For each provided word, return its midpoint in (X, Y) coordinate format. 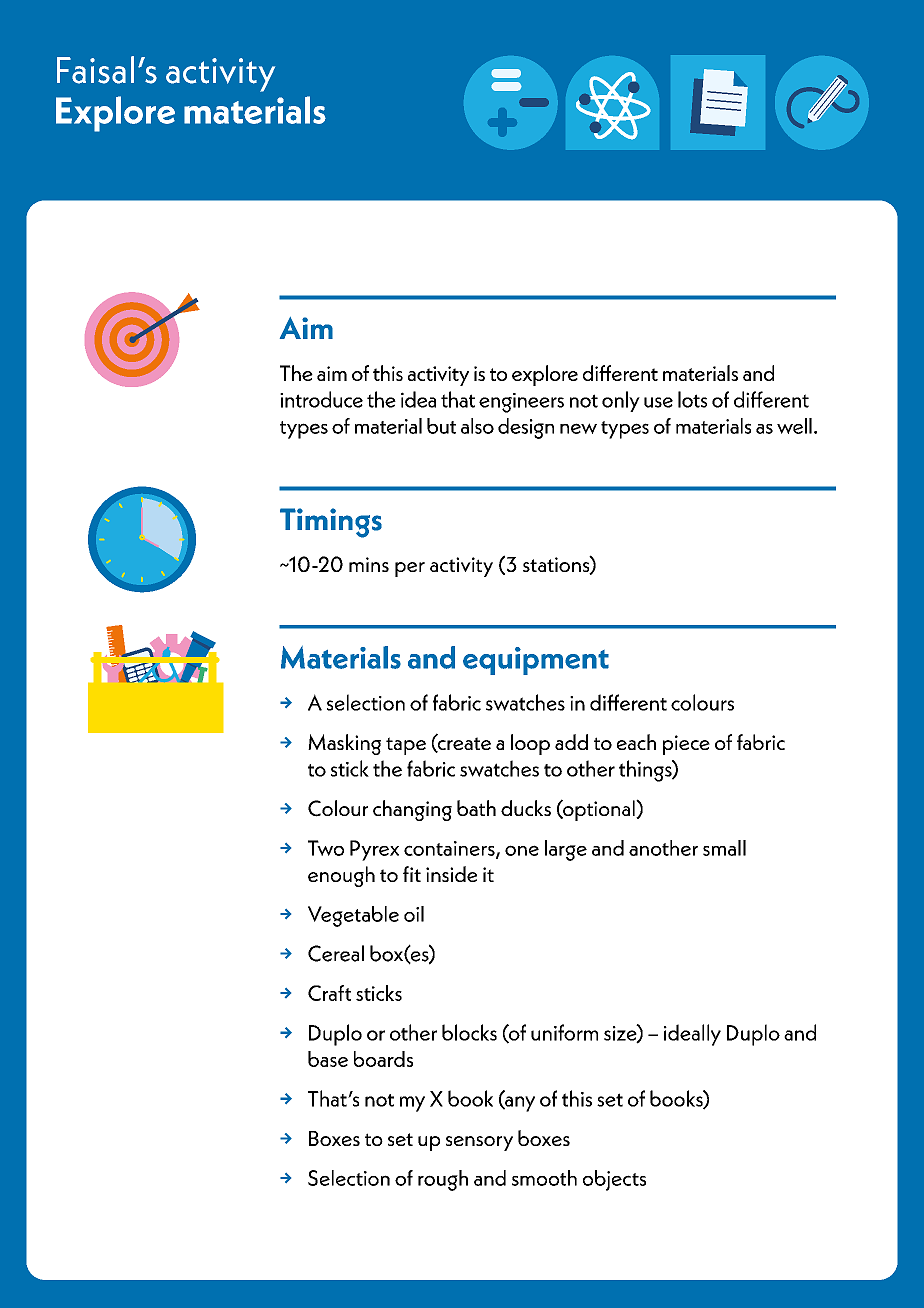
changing (412, 810)
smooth (544, 1178)
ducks (526, 808)
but (441, 426)
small (724, 848)
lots (692, 399)
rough (443, 1180)
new (578, 428)
